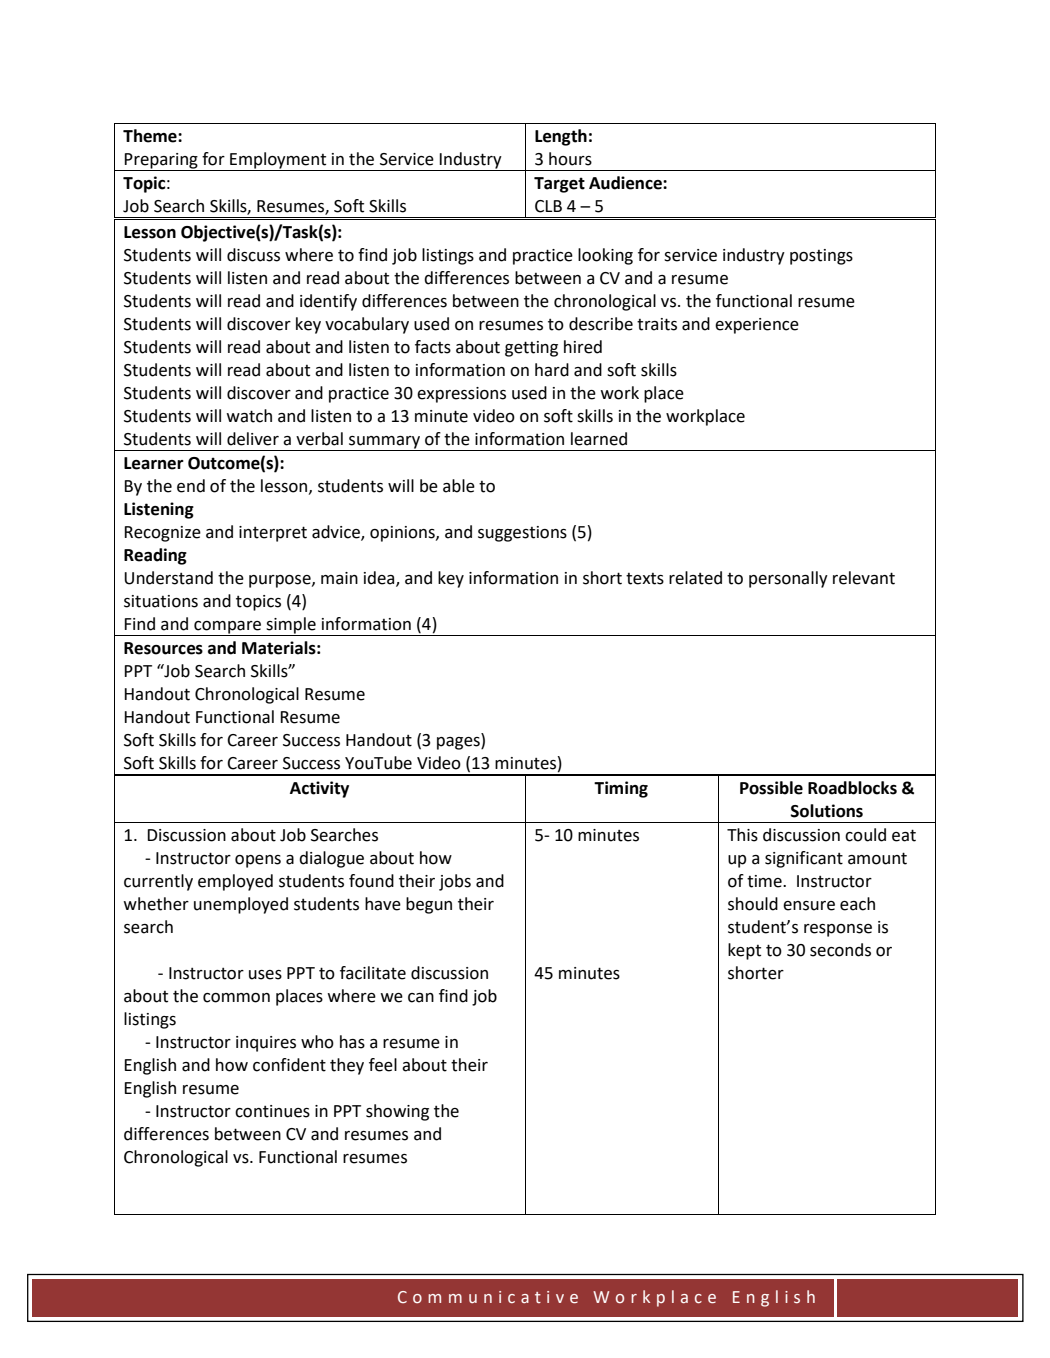 The image size is (1050, 1358). Describe the element at coordinates (757, 326) in the document. I see `experience` at that location.
